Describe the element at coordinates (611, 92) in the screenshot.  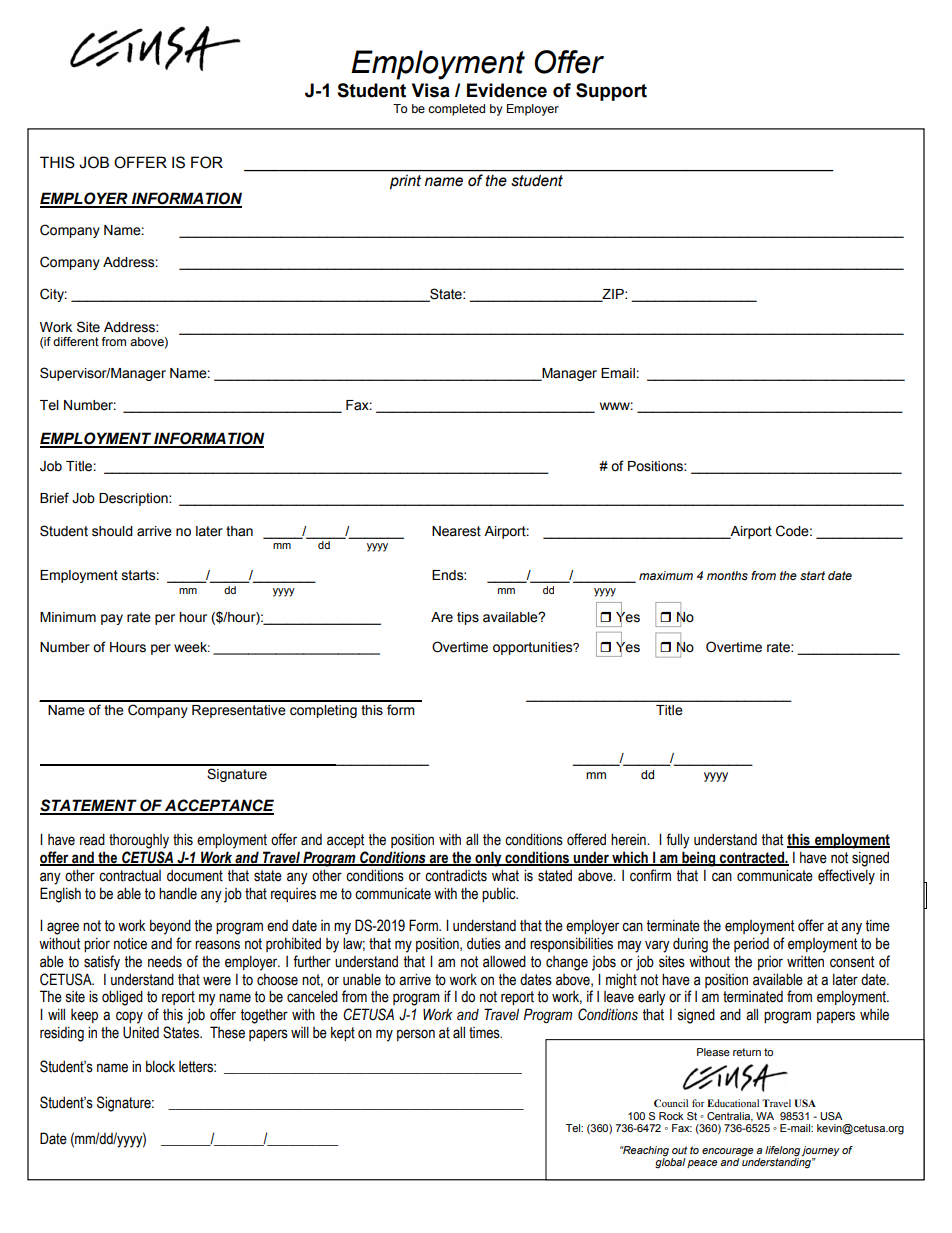
I see `Support` at that location.
